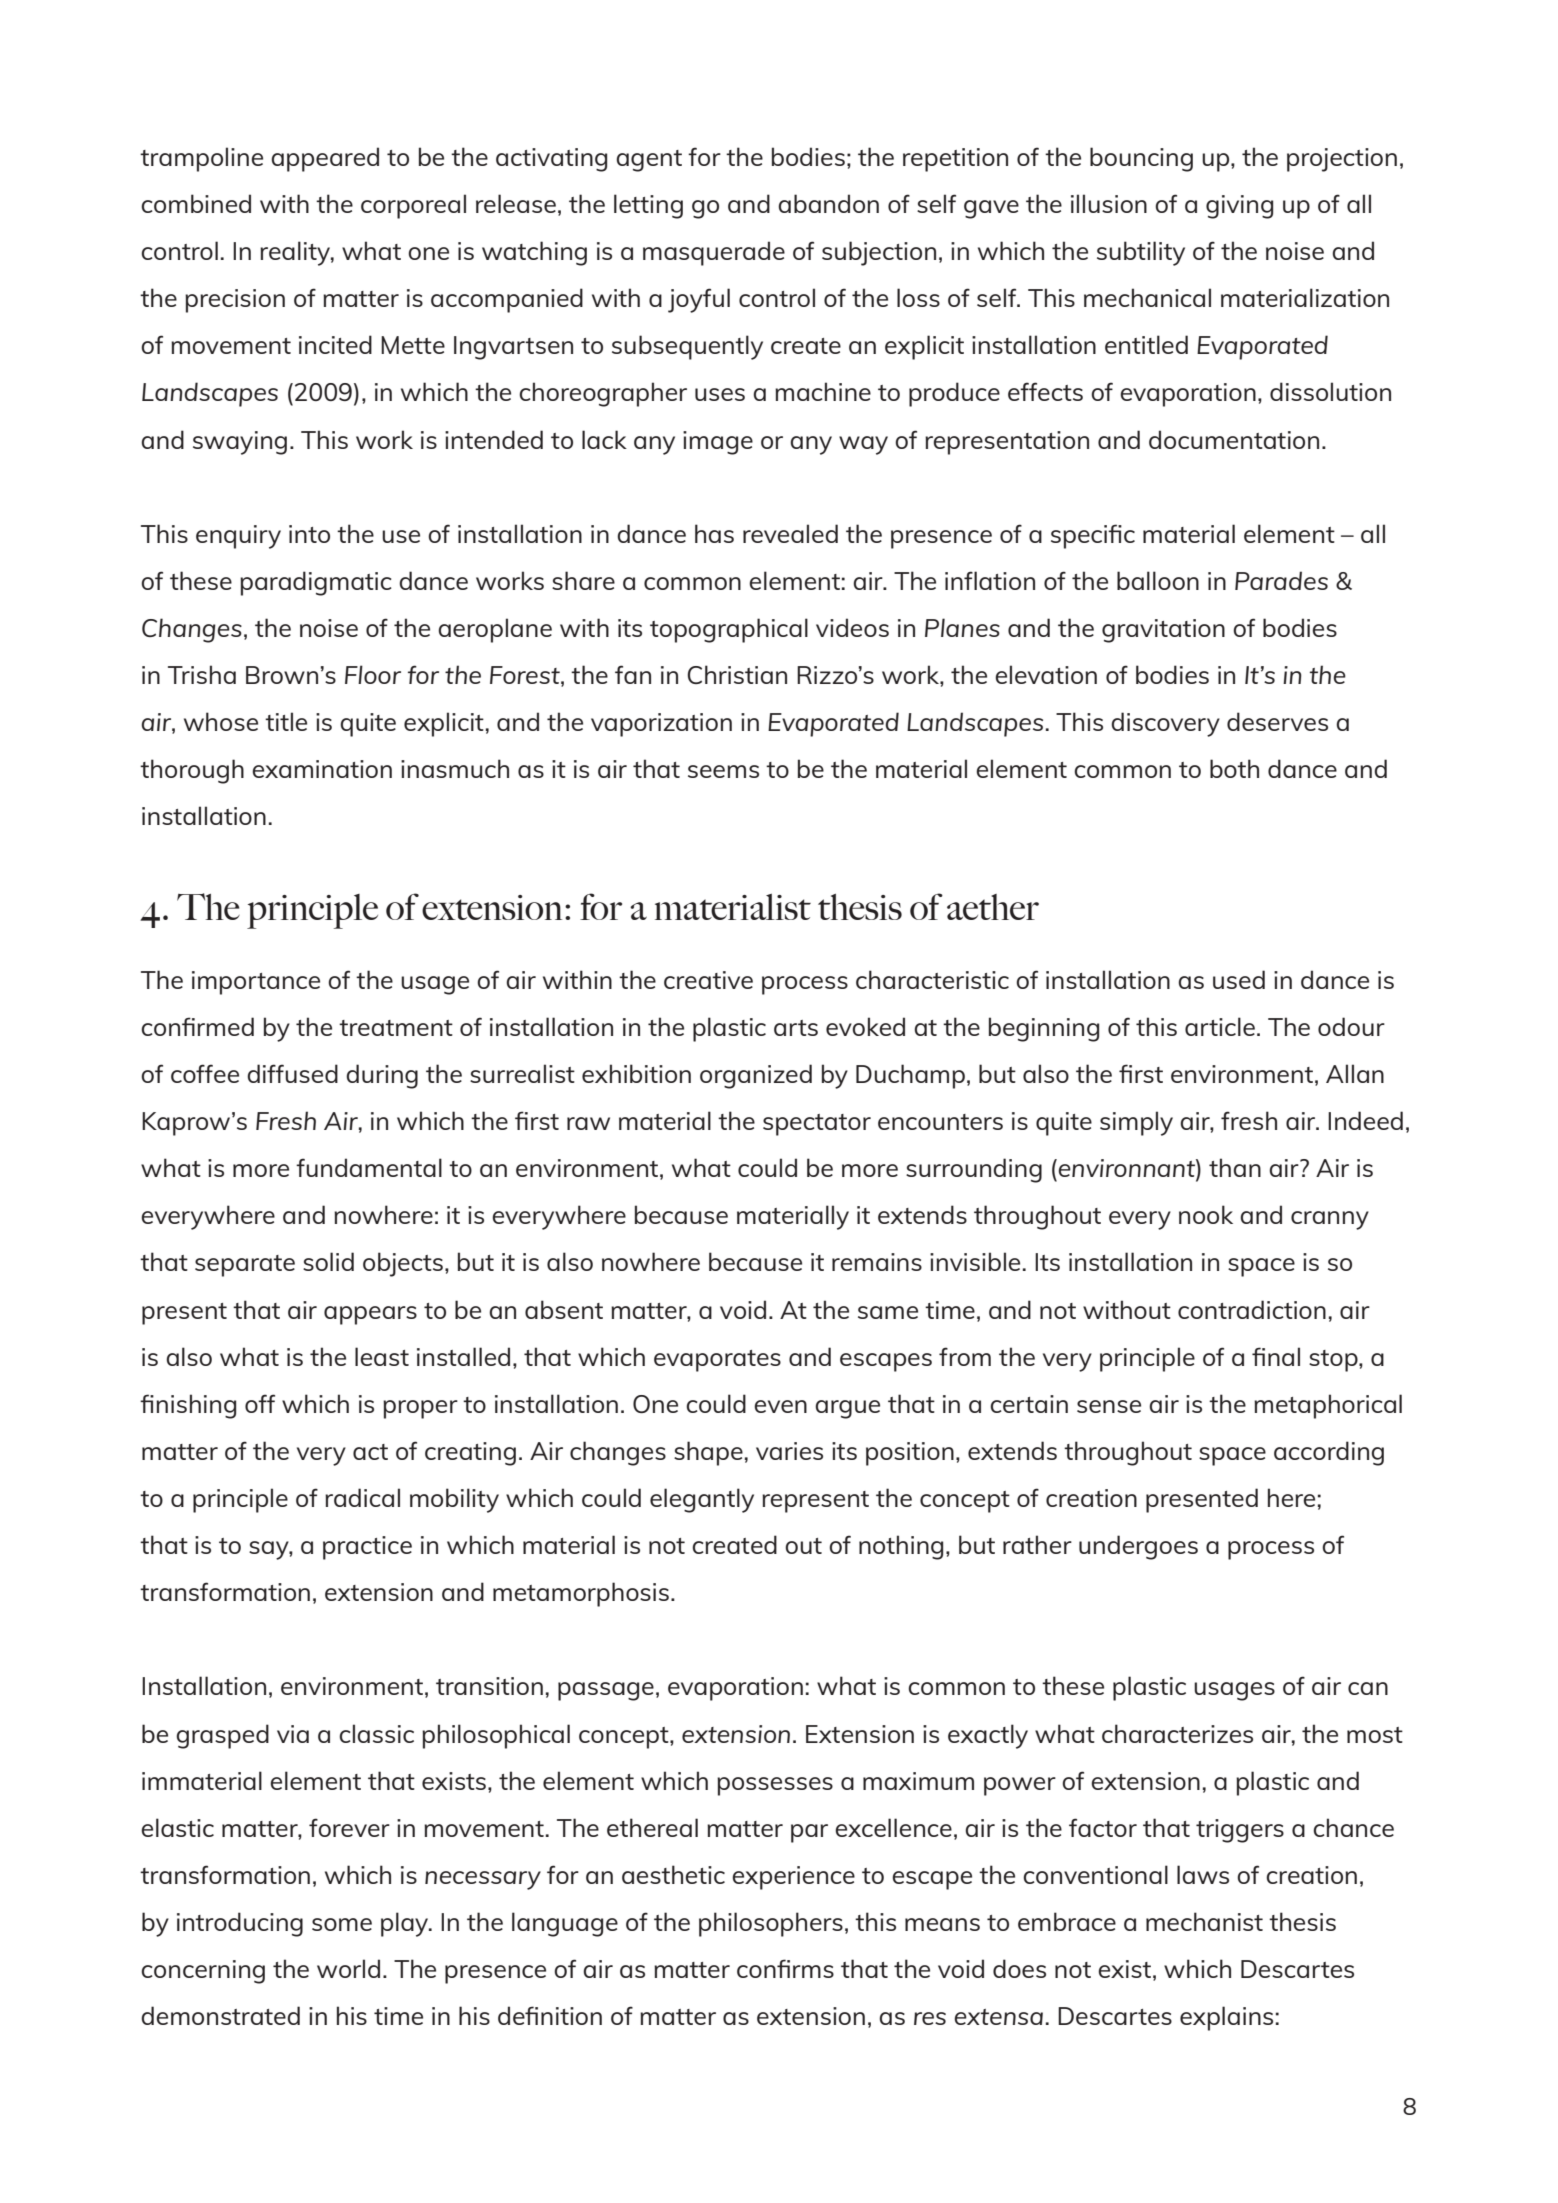  I want to click on giving, so click(1239, 207).
